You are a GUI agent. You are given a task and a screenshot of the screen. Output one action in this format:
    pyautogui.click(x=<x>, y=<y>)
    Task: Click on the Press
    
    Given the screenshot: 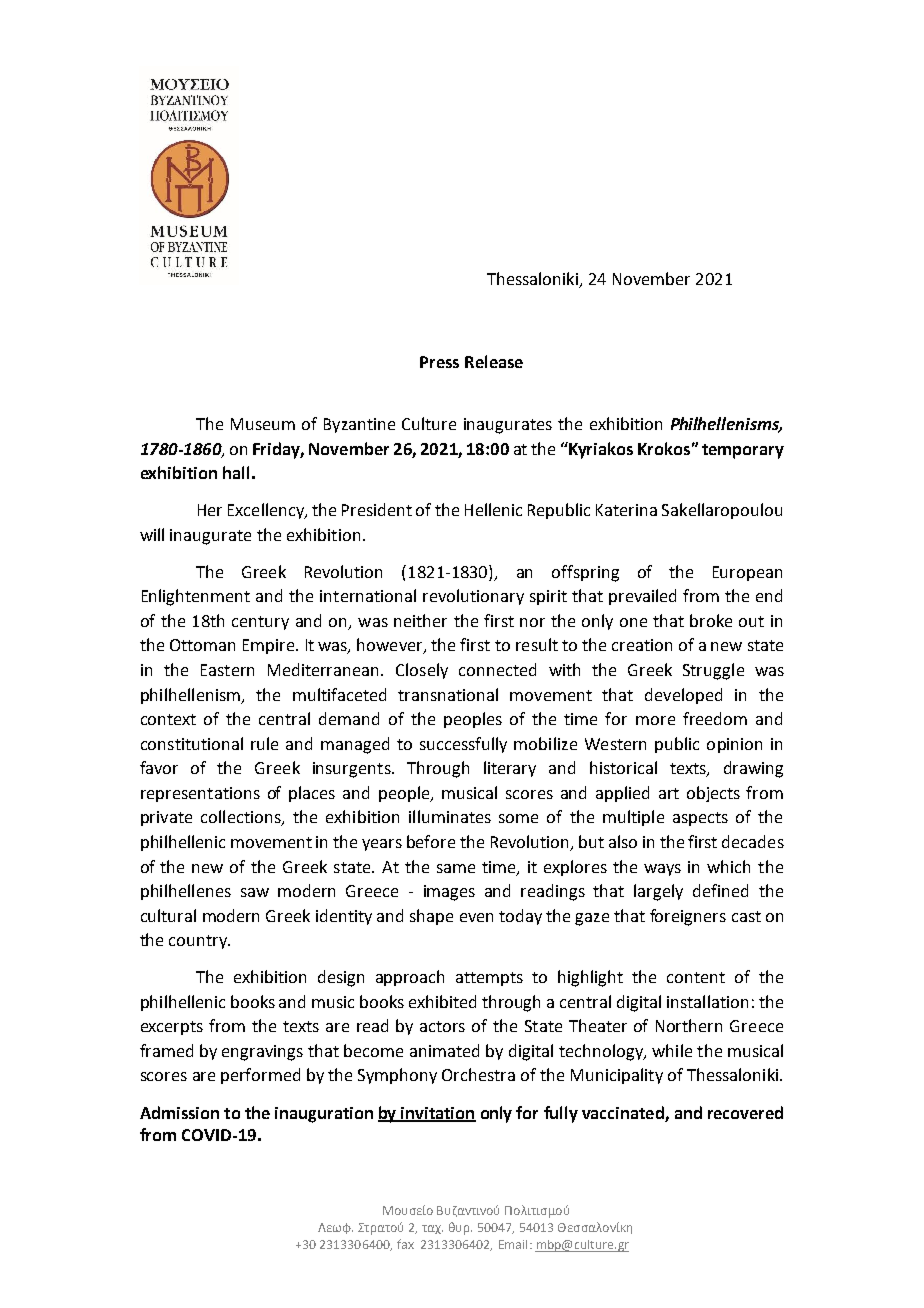 What is the action you would take?
    pyautogui.click(x=439, y=362)
